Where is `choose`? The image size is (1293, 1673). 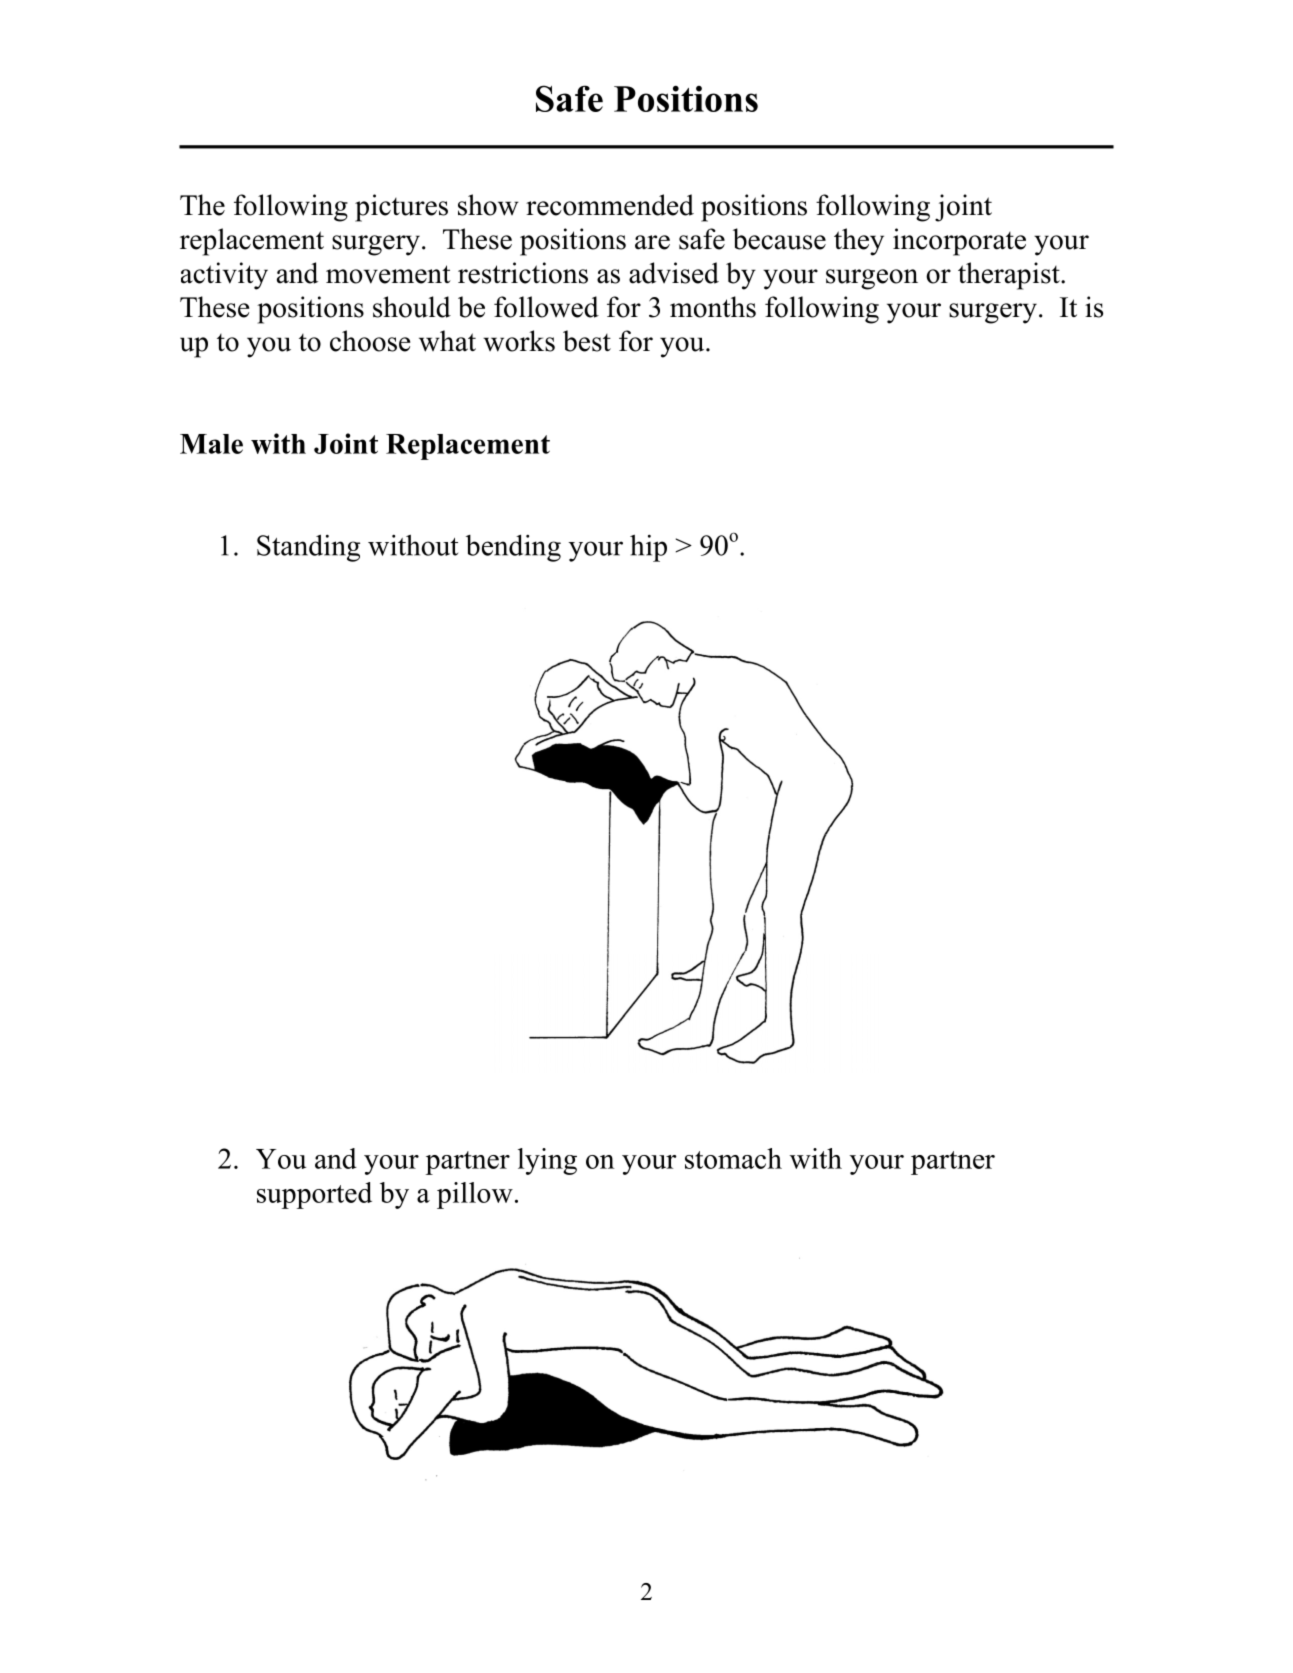 choose is located at coordinates (370, 341).
